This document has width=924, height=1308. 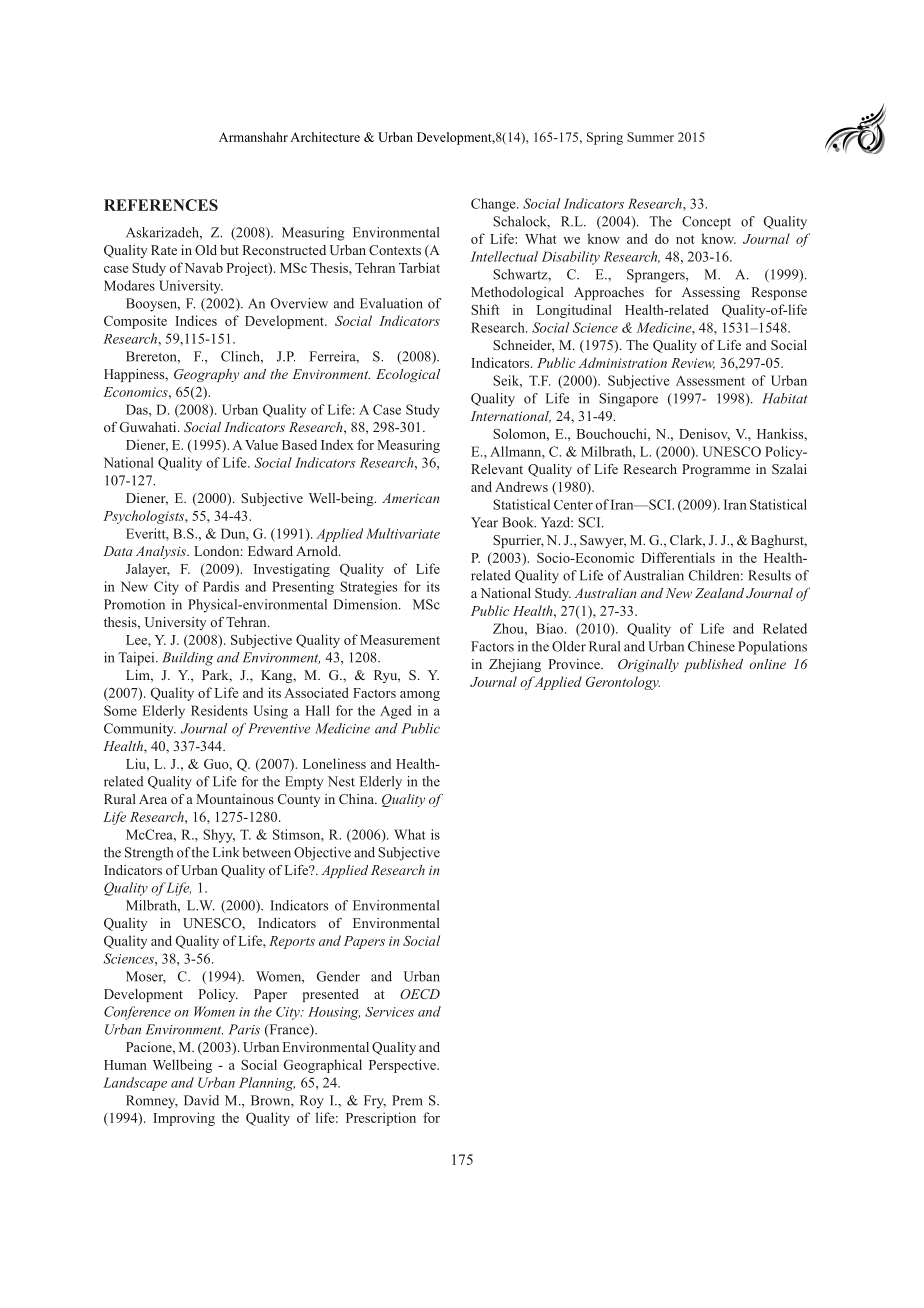 What do you see at coordinates (161, 205) in the document?
I see `REFERENCES` at bounding box center [161, 205].
